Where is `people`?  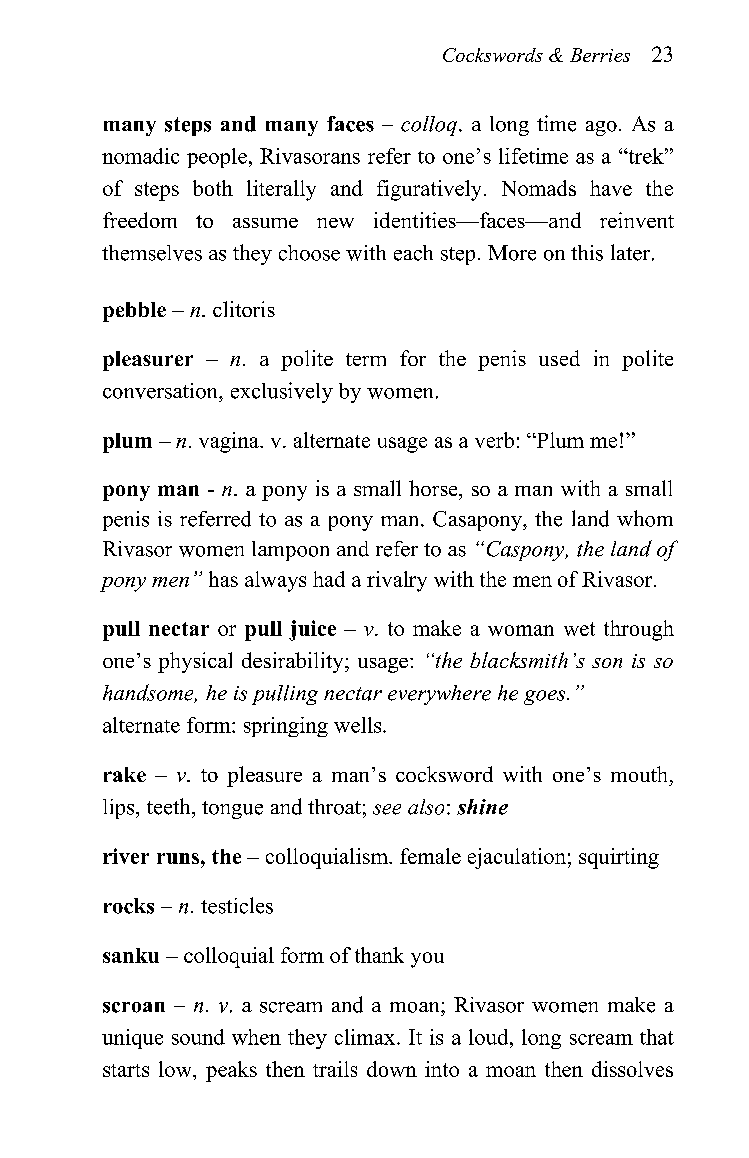 people is located at coordinates (217, 158).
